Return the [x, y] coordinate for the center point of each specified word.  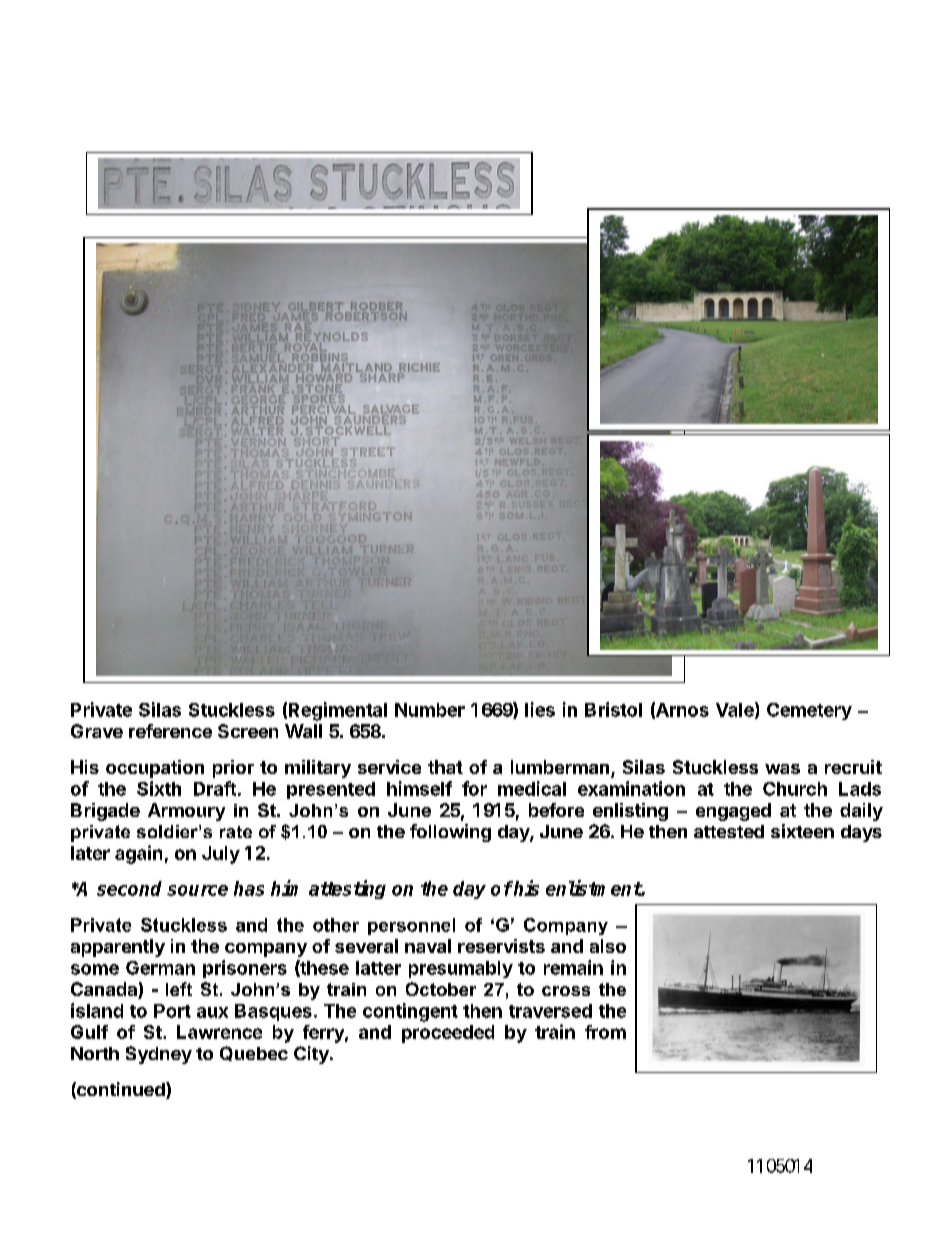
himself [419, 788]
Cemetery [809, 711]
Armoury [186, 812]
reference [170, 731]
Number [430, 710]
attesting [347, 889]
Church [795, 789]
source [197, 890]
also [608, 946]
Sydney [159, 1055]
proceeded [448, 1034]
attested [729, 831]
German [160, 968]
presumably [461, 969]
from [605, 1032]
